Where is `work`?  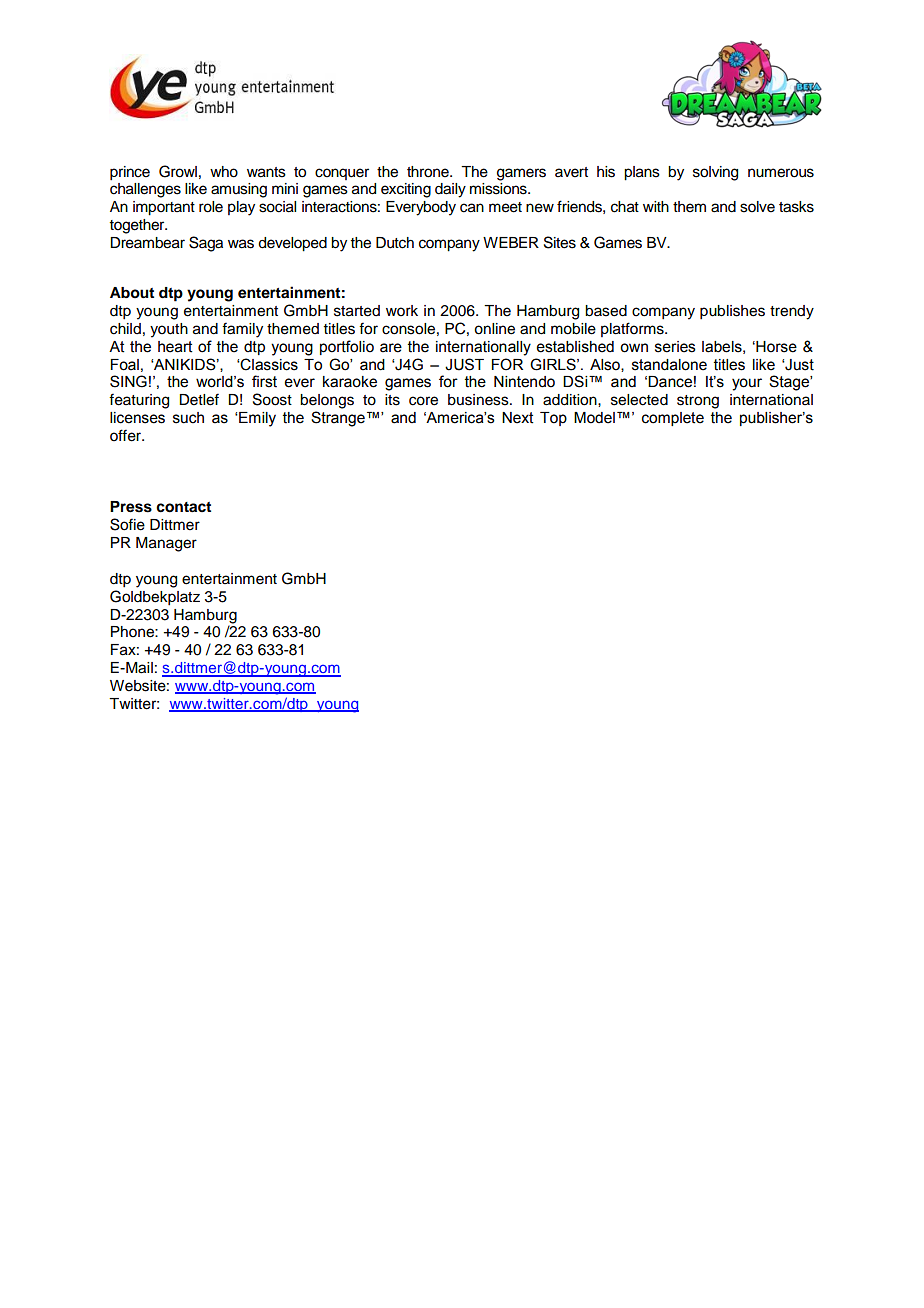 work is located at coordinates (402, 311).
